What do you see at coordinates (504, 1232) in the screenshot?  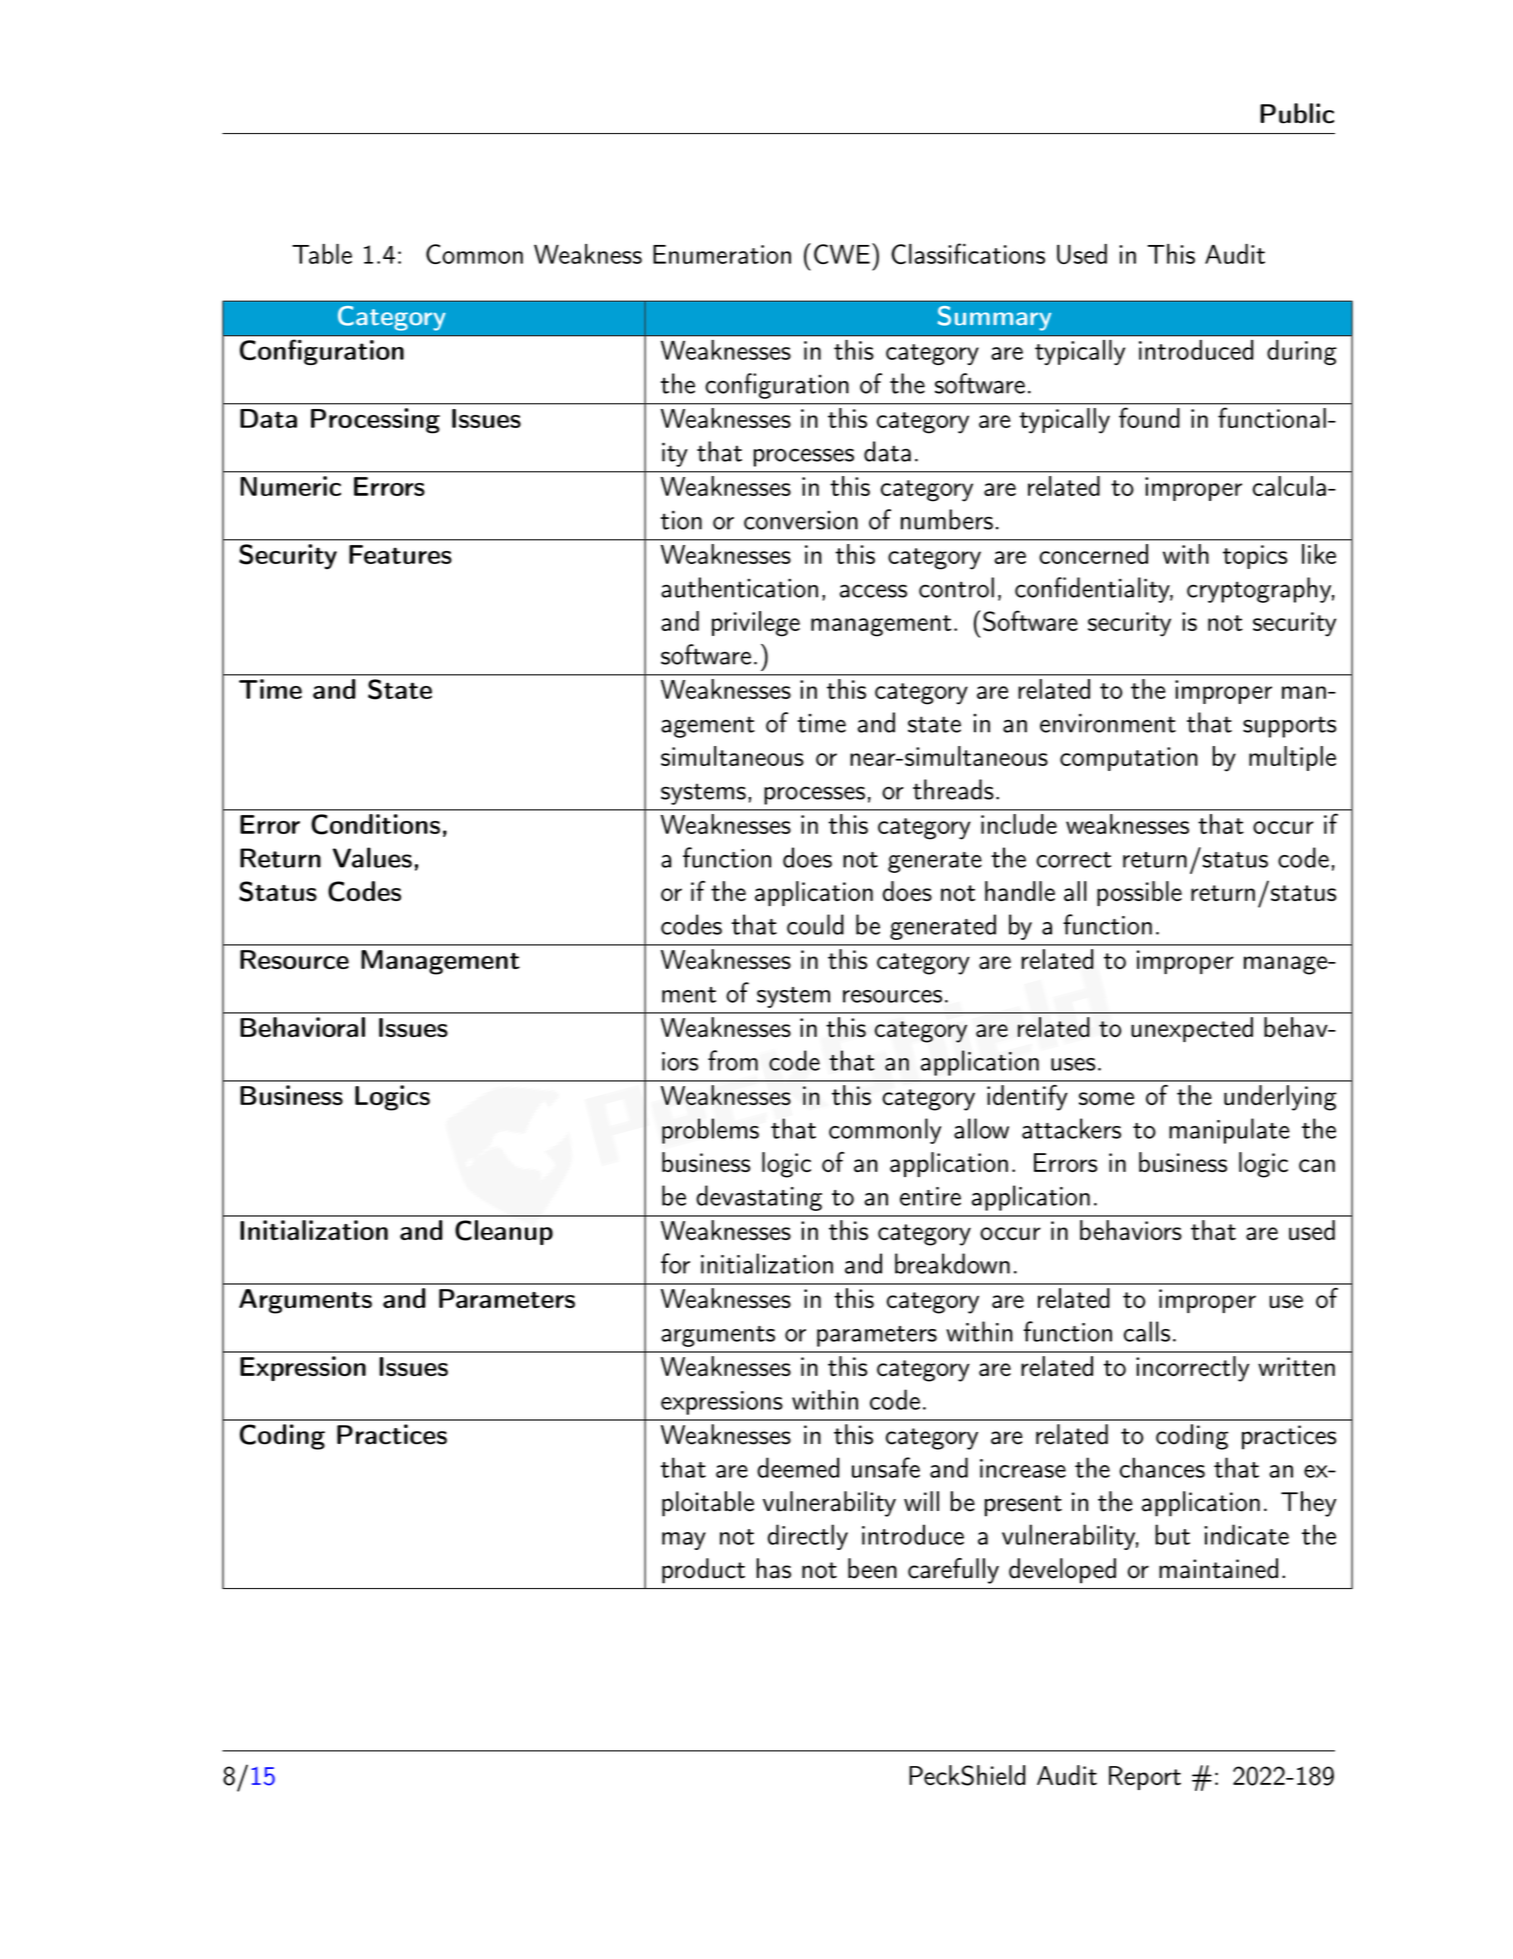 I see `Cleanup` at bounding box center [504, 1232].
